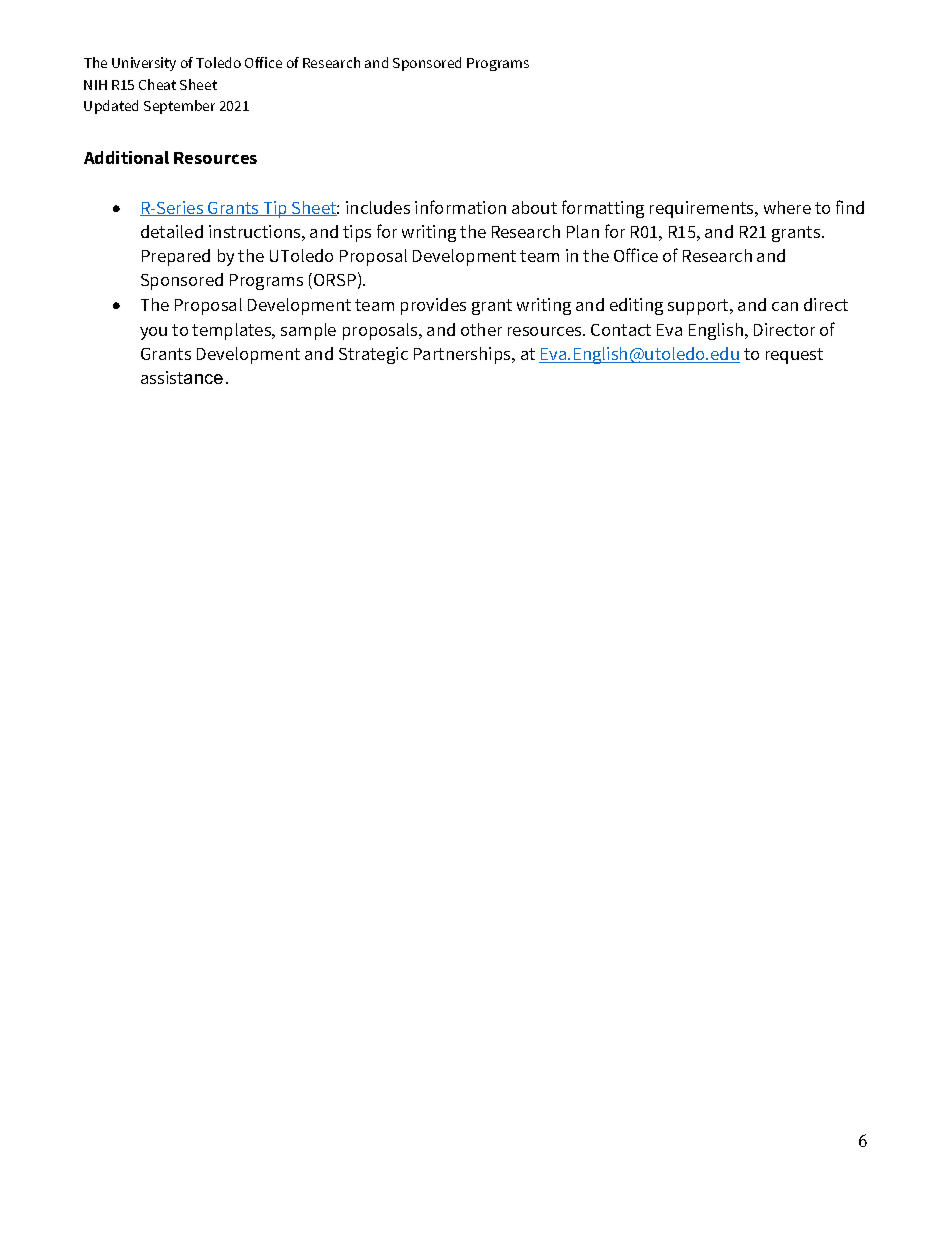 The height and width of the page is (1233, 952). Describe the element at coordinates (157, 84) in the page. I see `Cheat` at that location.
